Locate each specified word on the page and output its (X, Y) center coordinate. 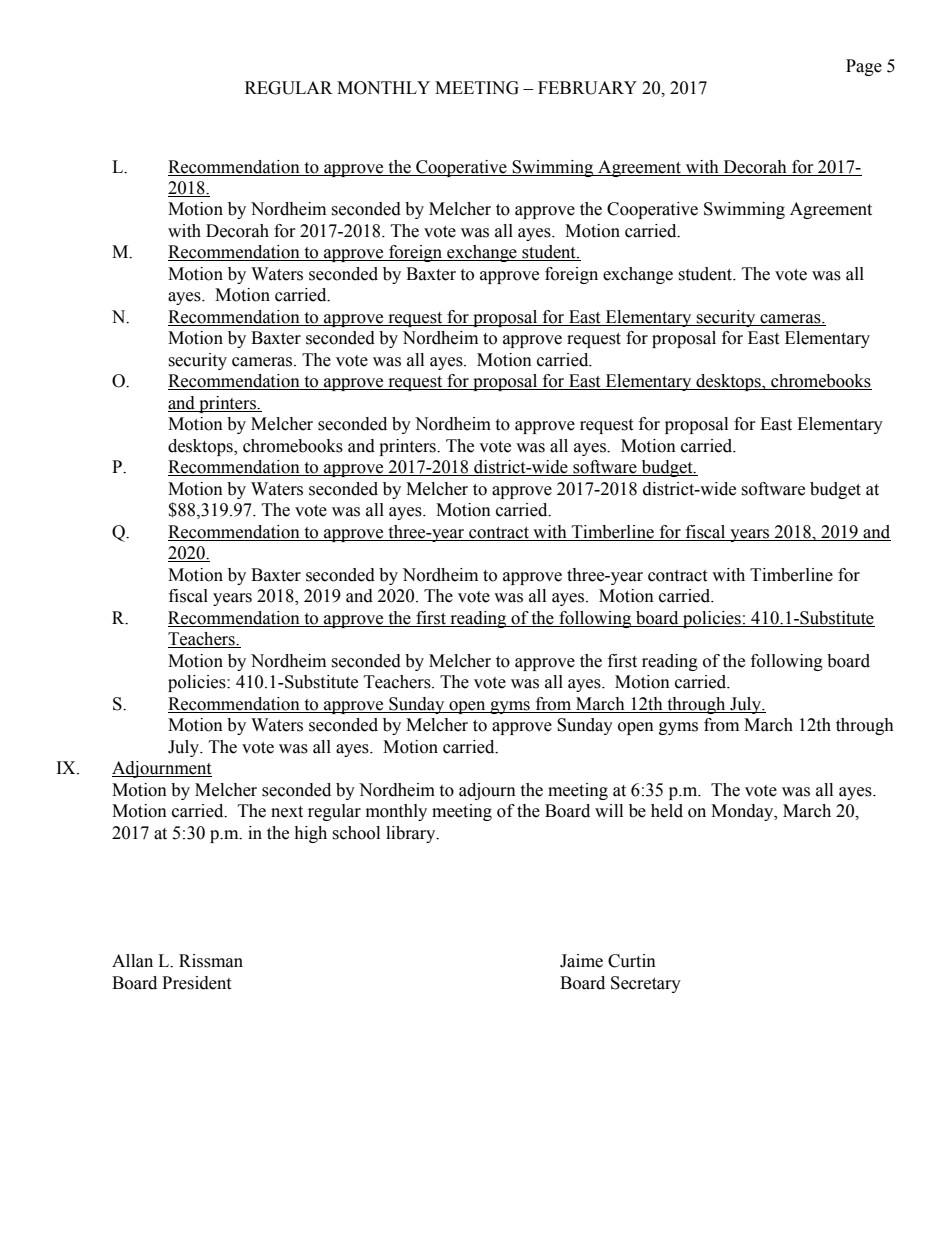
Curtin (632, 961)
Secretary (646, 984)
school (356, 833)
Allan (132, 961)
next (287, 812)
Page (864, 67)
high (310, 834)
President (196, 983)
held (667, 811)
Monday (743, 812)
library (412, 834)
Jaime (581, 961)
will (609, 810)
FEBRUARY (587, 88)
